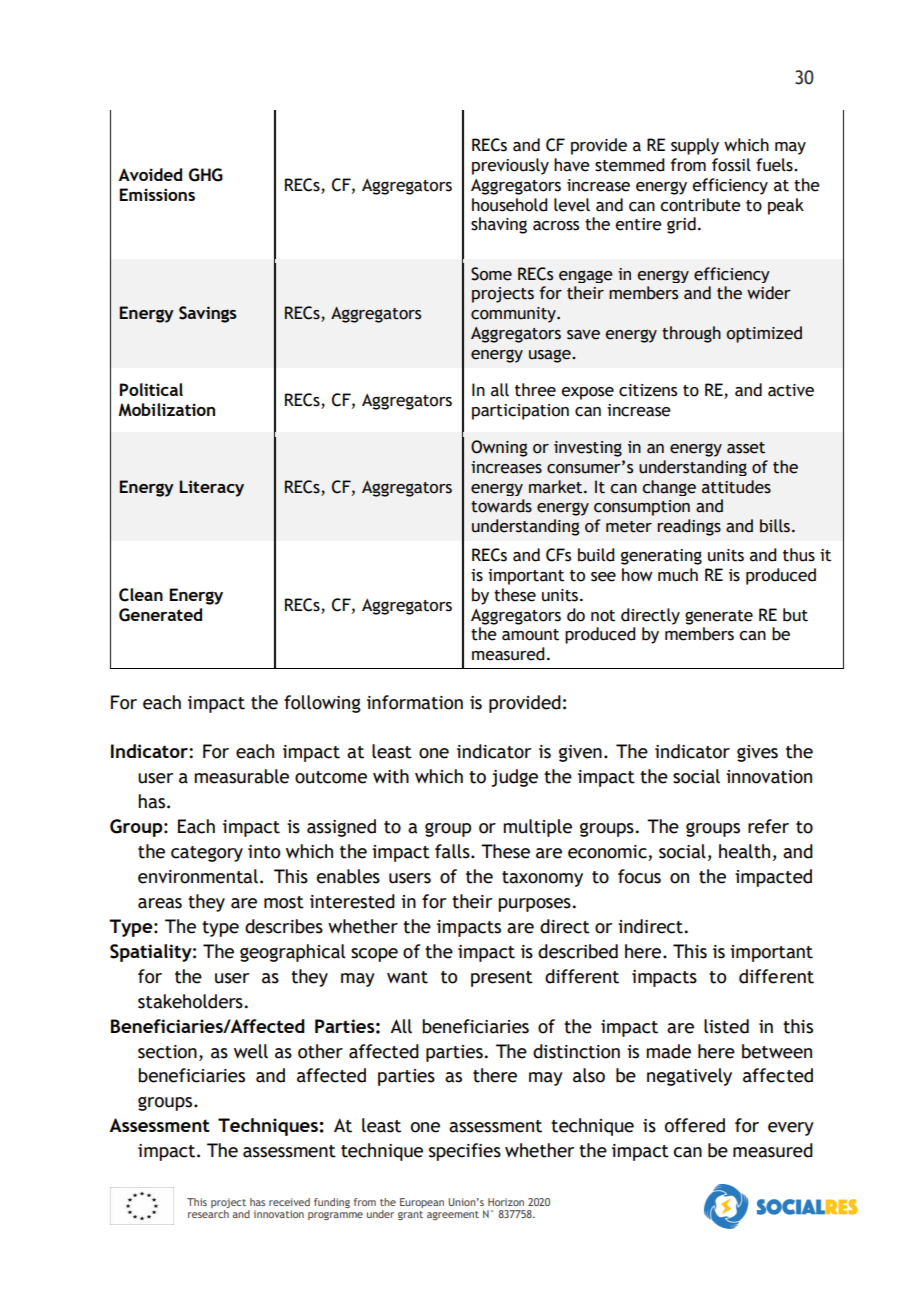 The height and width of the document is (1309, 924). Describe the element at coordinates (167, 409) in the document. I see `Mobilization` at that location.
